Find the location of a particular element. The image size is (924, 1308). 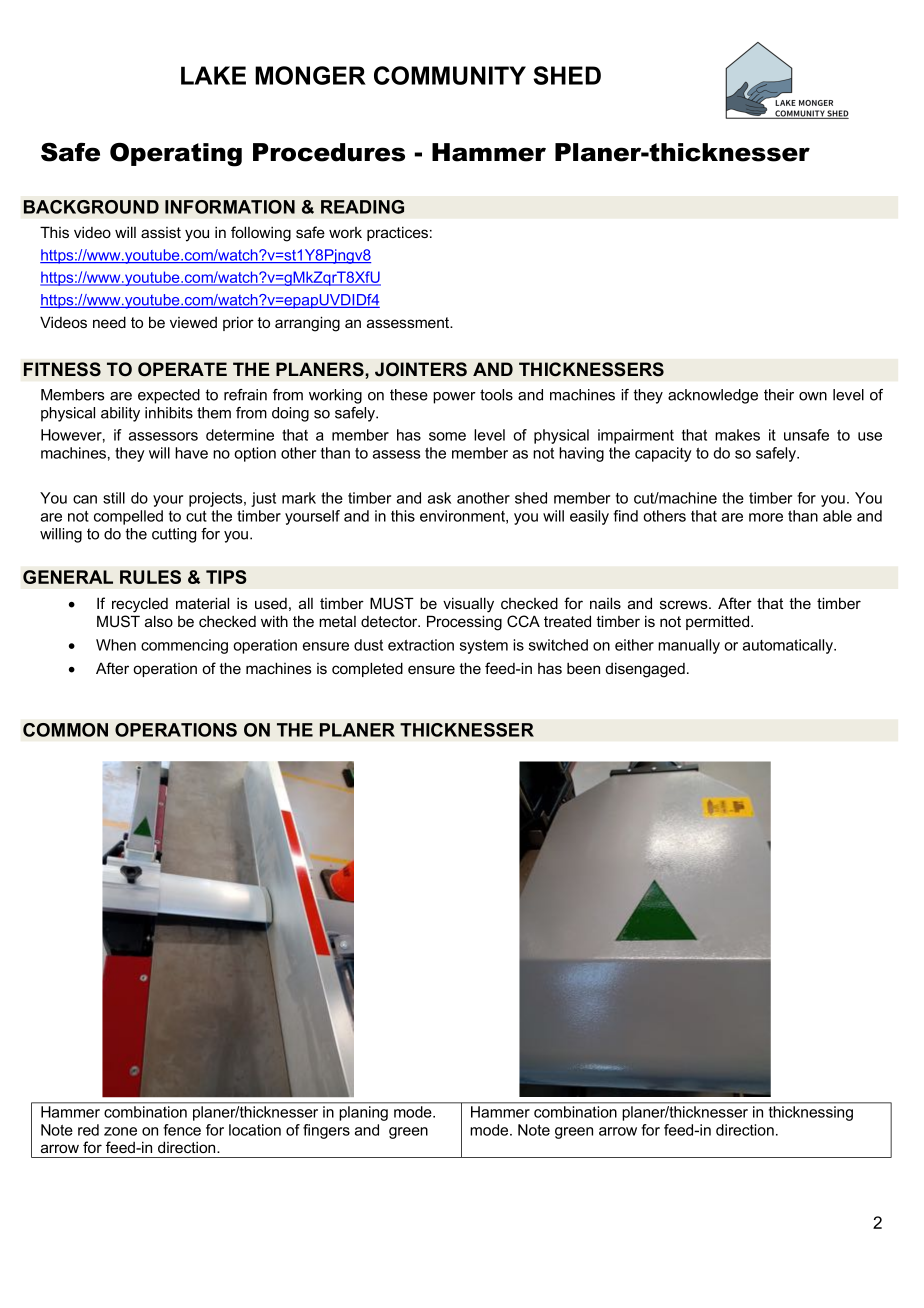

permitted is located at coordinates (719, 622).
